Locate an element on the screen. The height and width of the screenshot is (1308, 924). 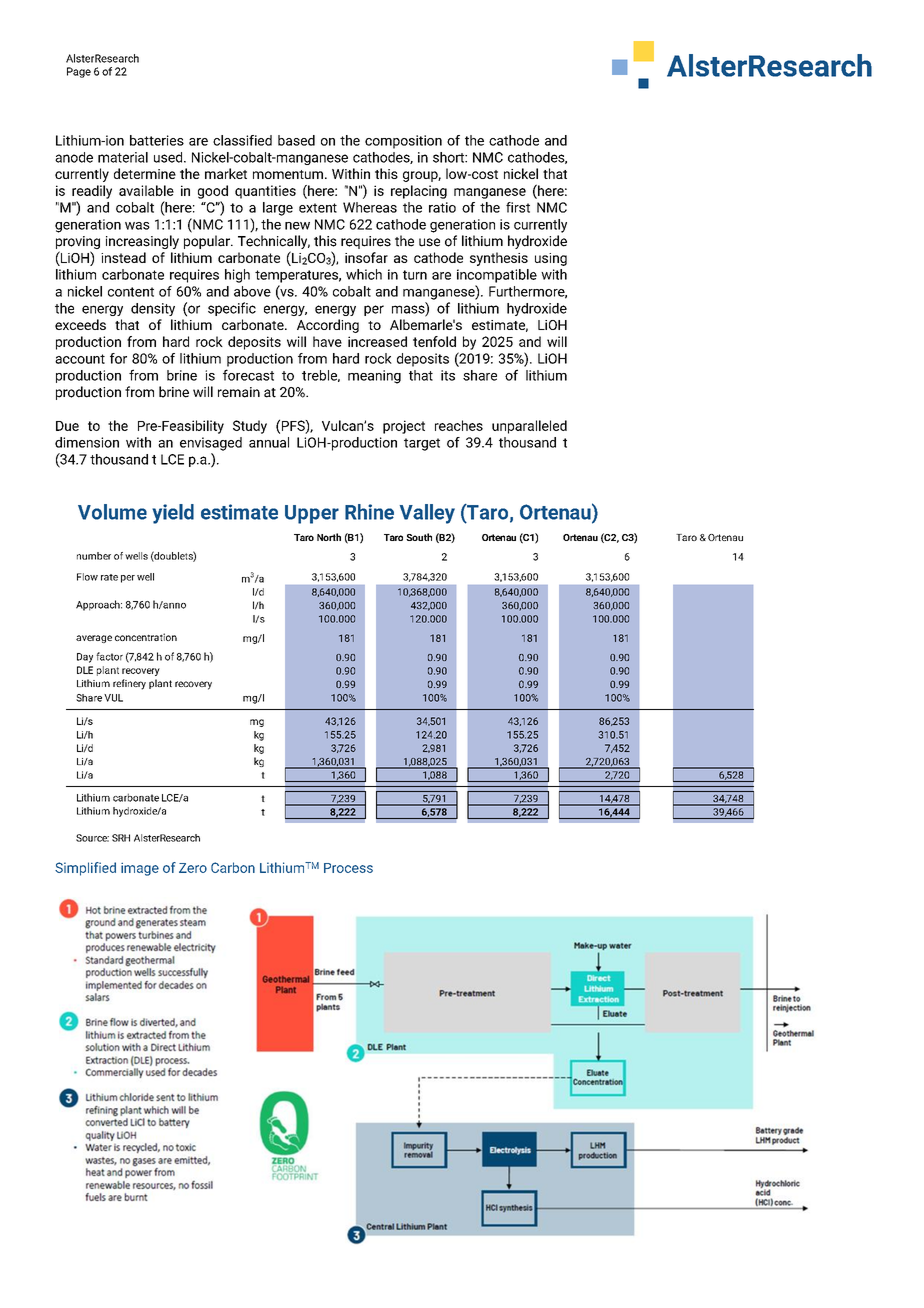
SRH is located at coordinates (121, 838).
